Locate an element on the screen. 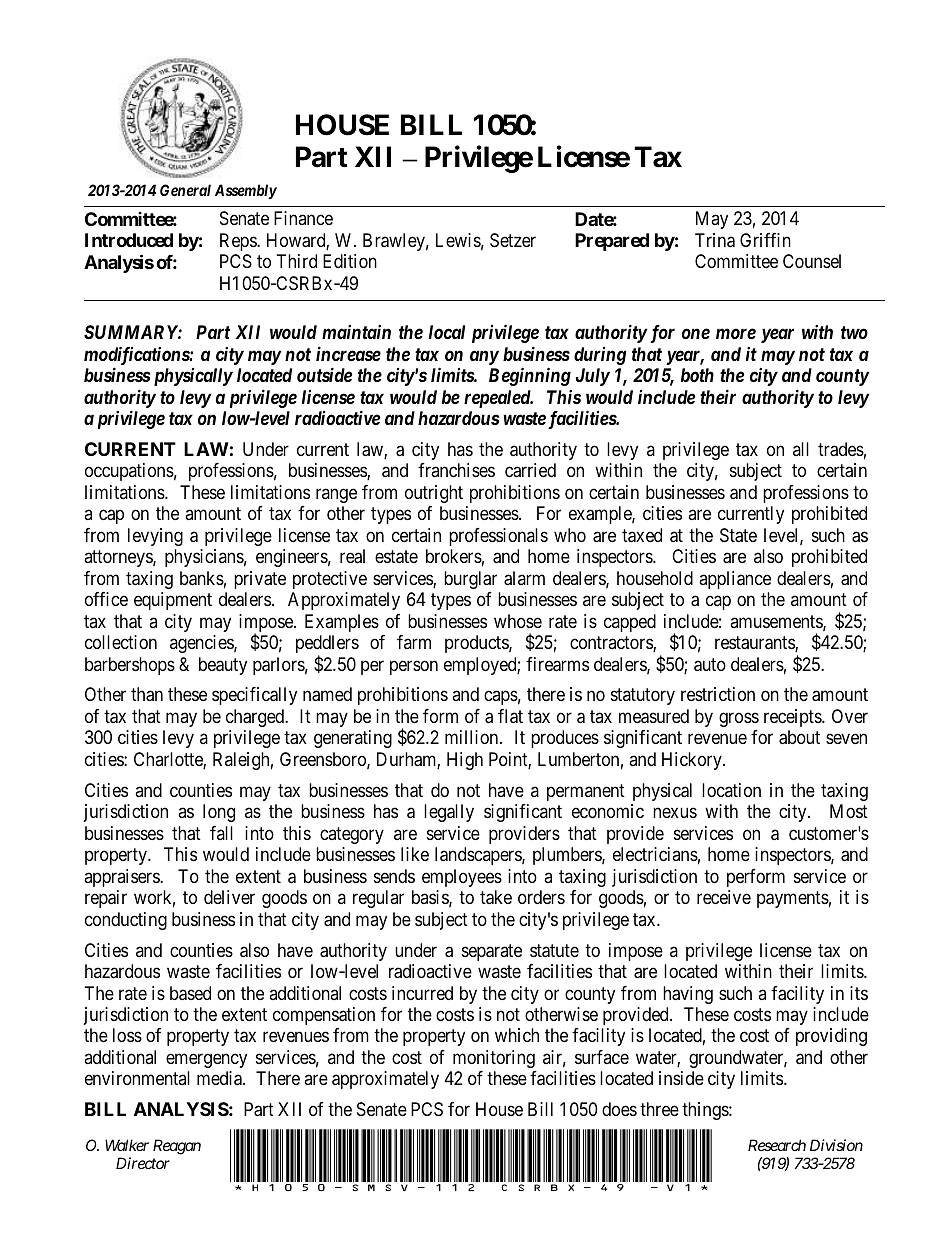 Image resolution: width=952 pixels, height=1233 pixels. location is located at coordinates (731, 790).
